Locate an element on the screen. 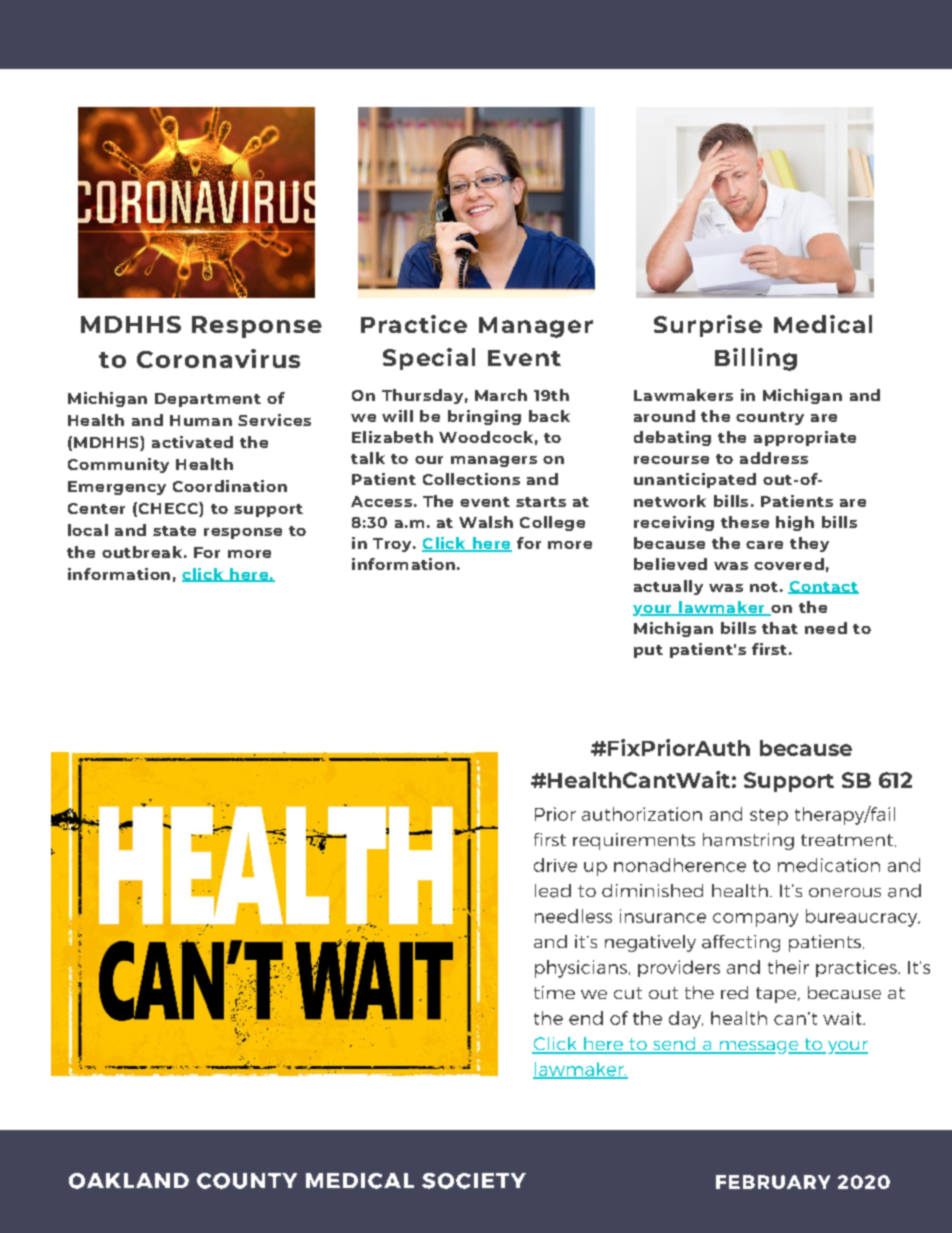 The width and height of the screenshot is (952, 1233). Billing is located at coordinates (756, 359).
